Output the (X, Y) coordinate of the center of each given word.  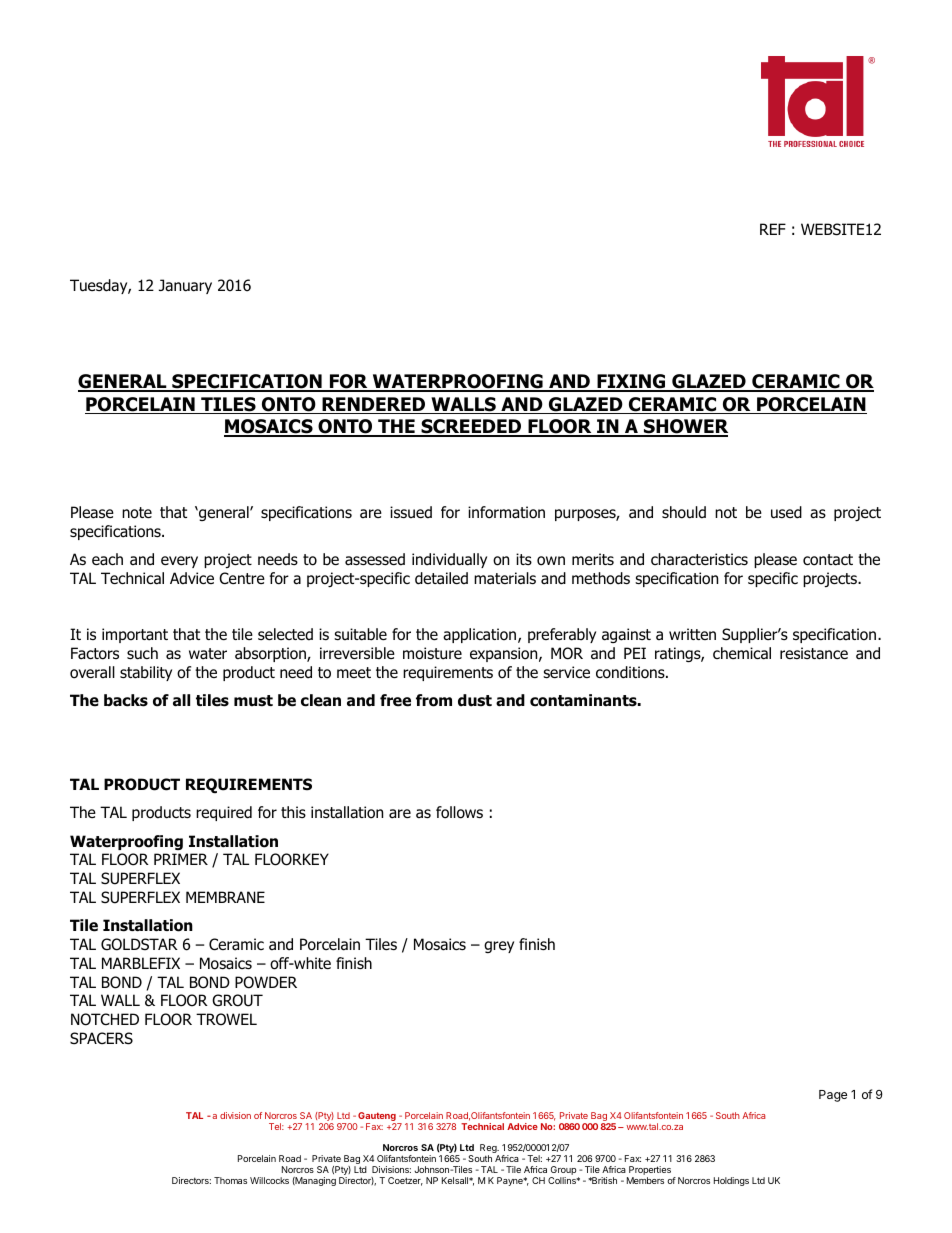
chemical (742, 653)
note (137, 513)
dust (475, 700)
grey (499, 947)
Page (833, 1096)
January (185, 286)
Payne (511, 1181)
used (786, 512)
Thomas (230, 1180)
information (506, 512)
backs (126, 700)
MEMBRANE (225, 897)
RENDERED (374, 405)
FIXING (631, 382)
